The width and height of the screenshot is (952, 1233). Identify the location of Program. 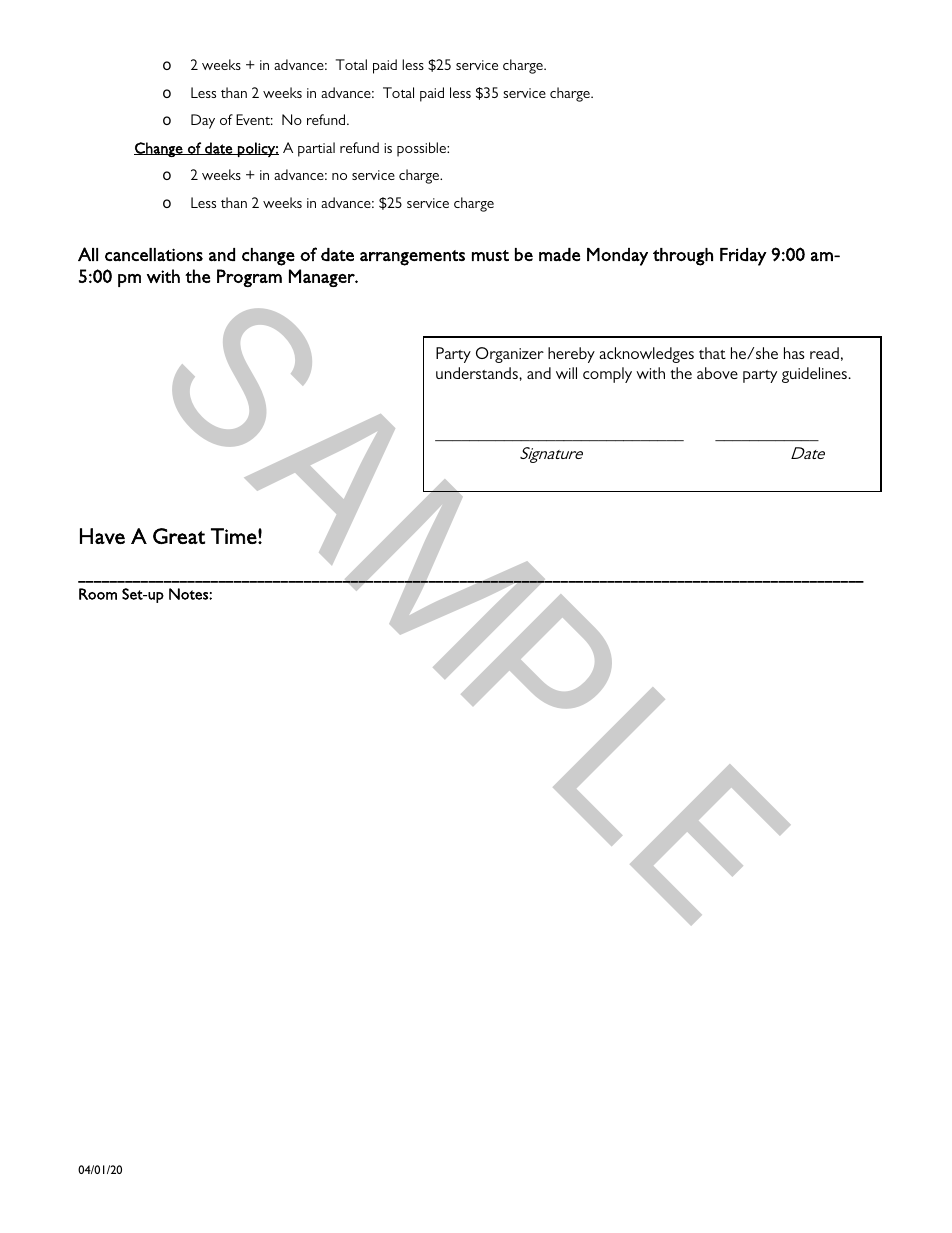
(249, 278).
